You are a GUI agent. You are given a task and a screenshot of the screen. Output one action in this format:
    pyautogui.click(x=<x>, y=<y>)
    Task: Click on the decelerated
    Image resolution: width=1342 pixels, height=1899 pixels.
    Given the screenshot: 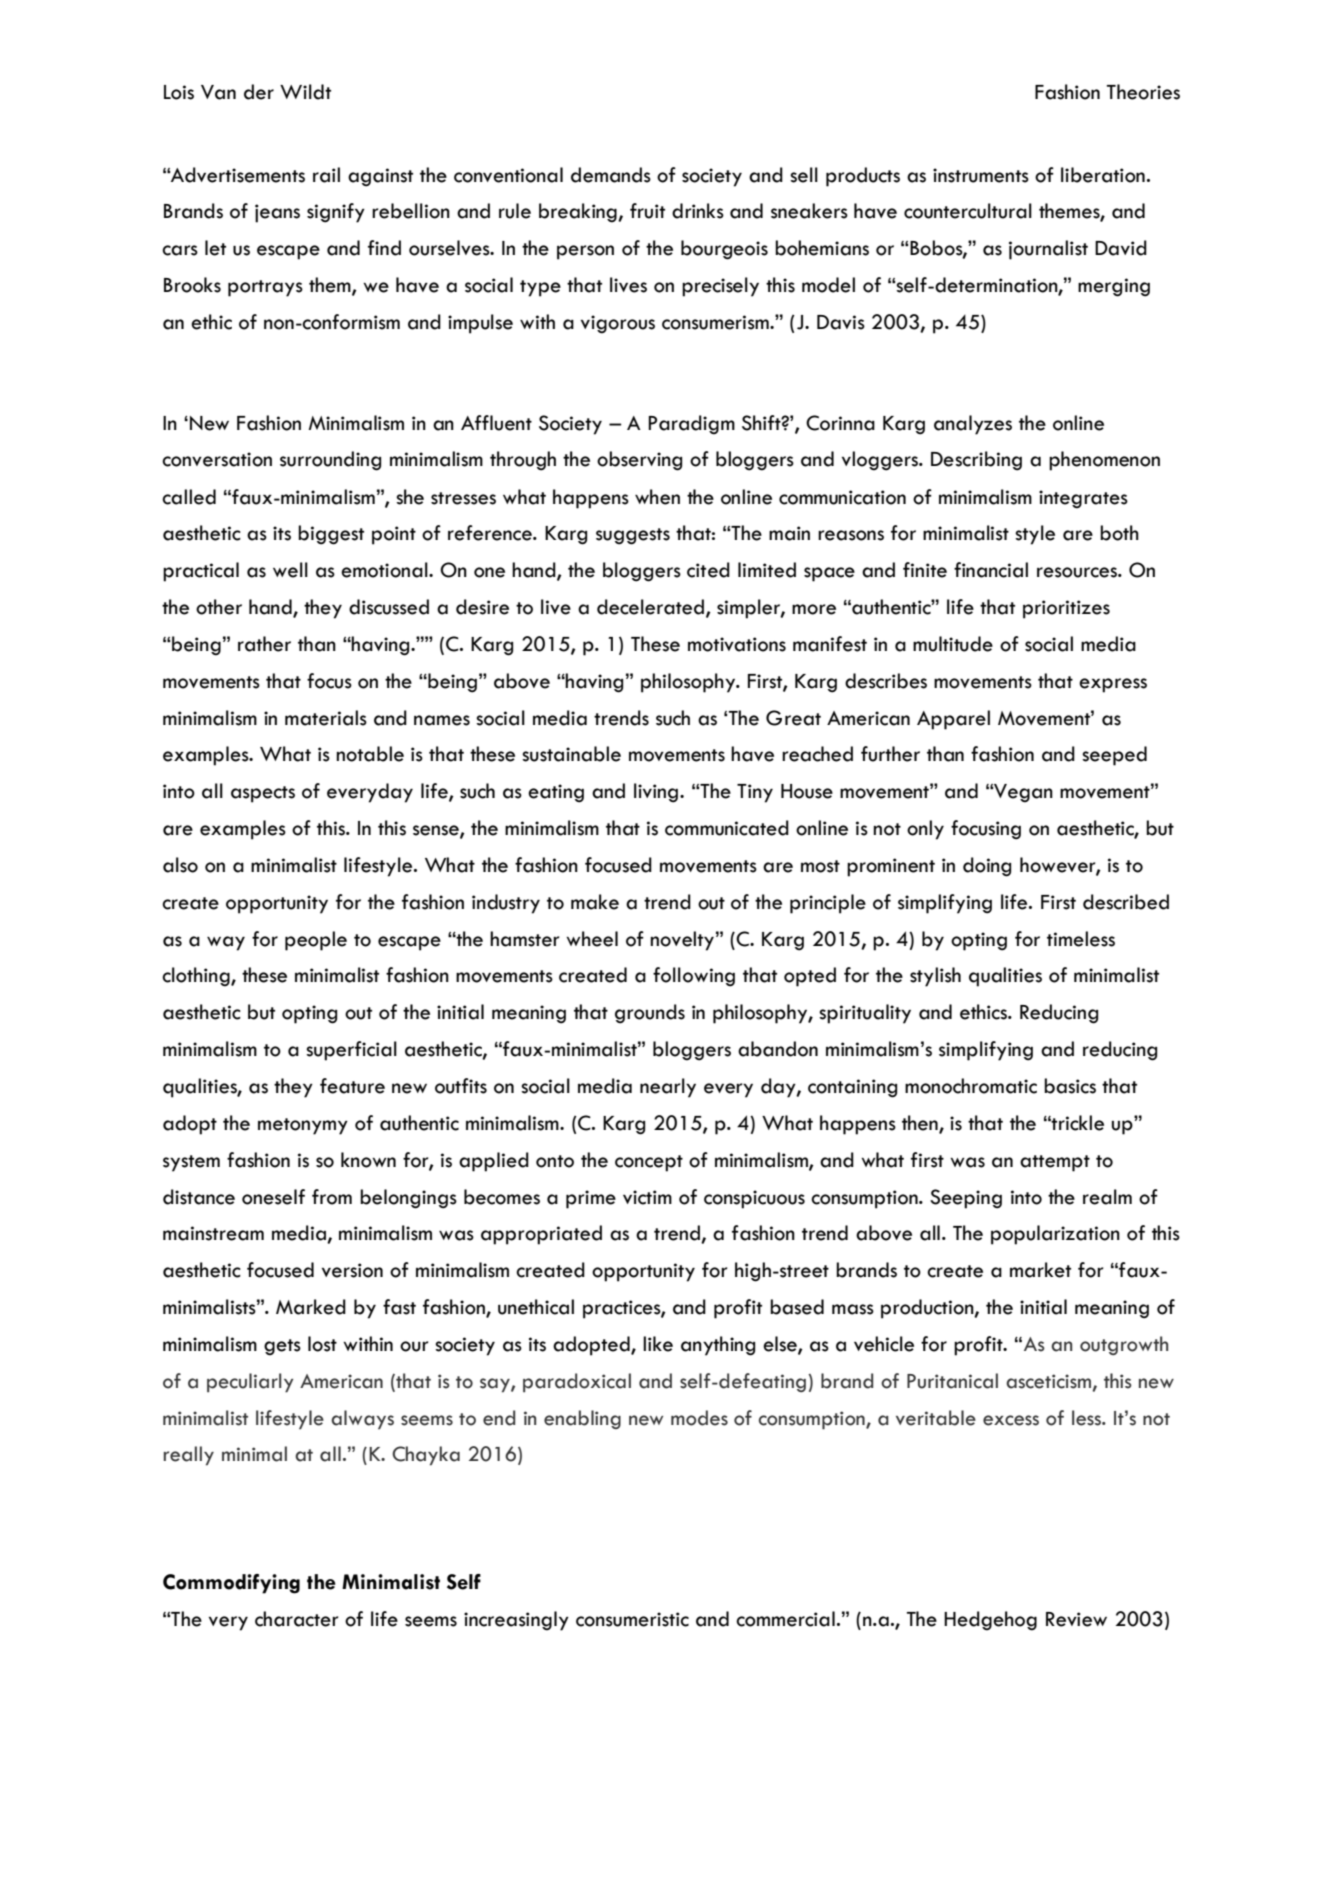 What is the action you would take?
    pyautogui.click(x=652, y=608)
